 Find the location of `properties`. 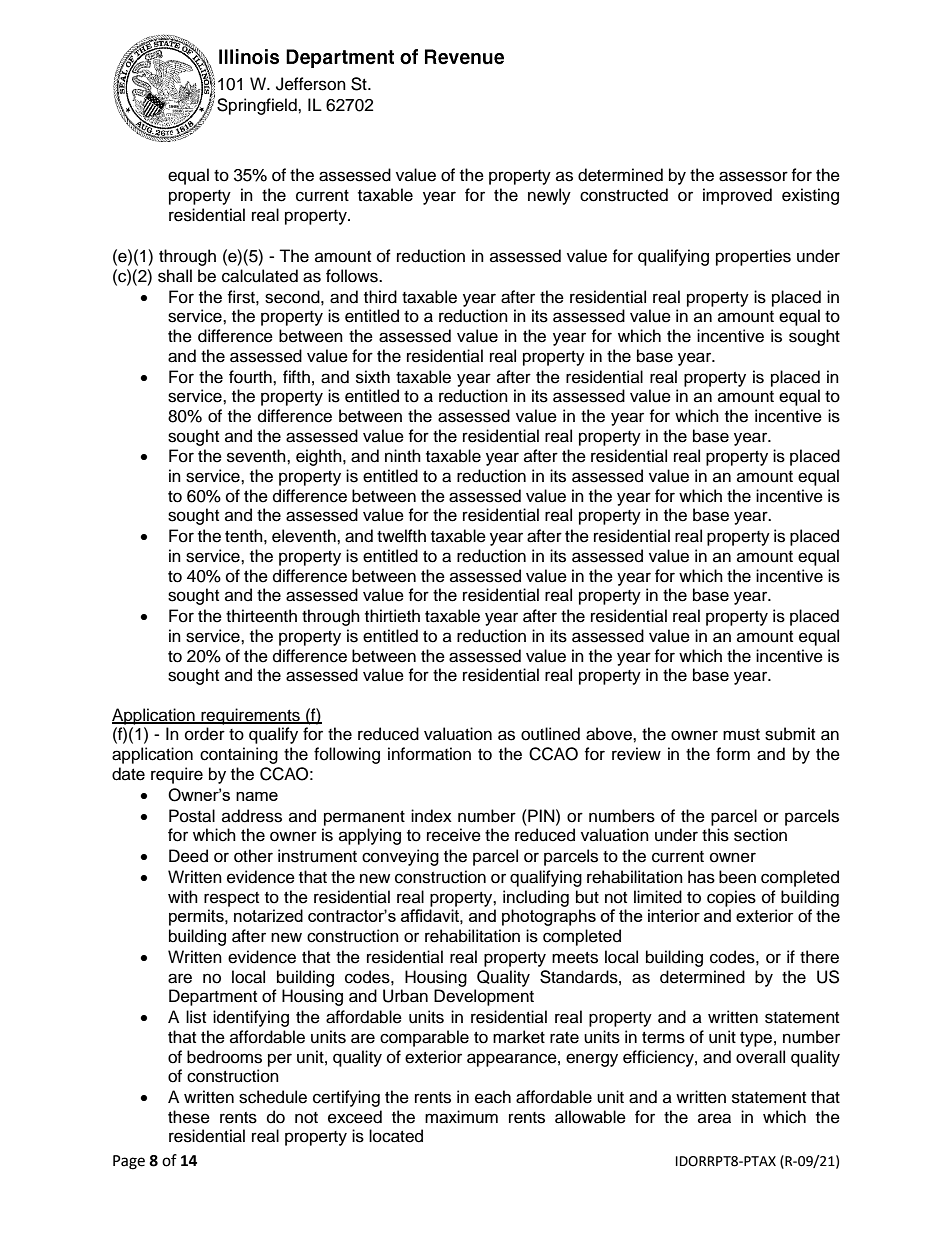

properties is located at coordinates (753, 257).
